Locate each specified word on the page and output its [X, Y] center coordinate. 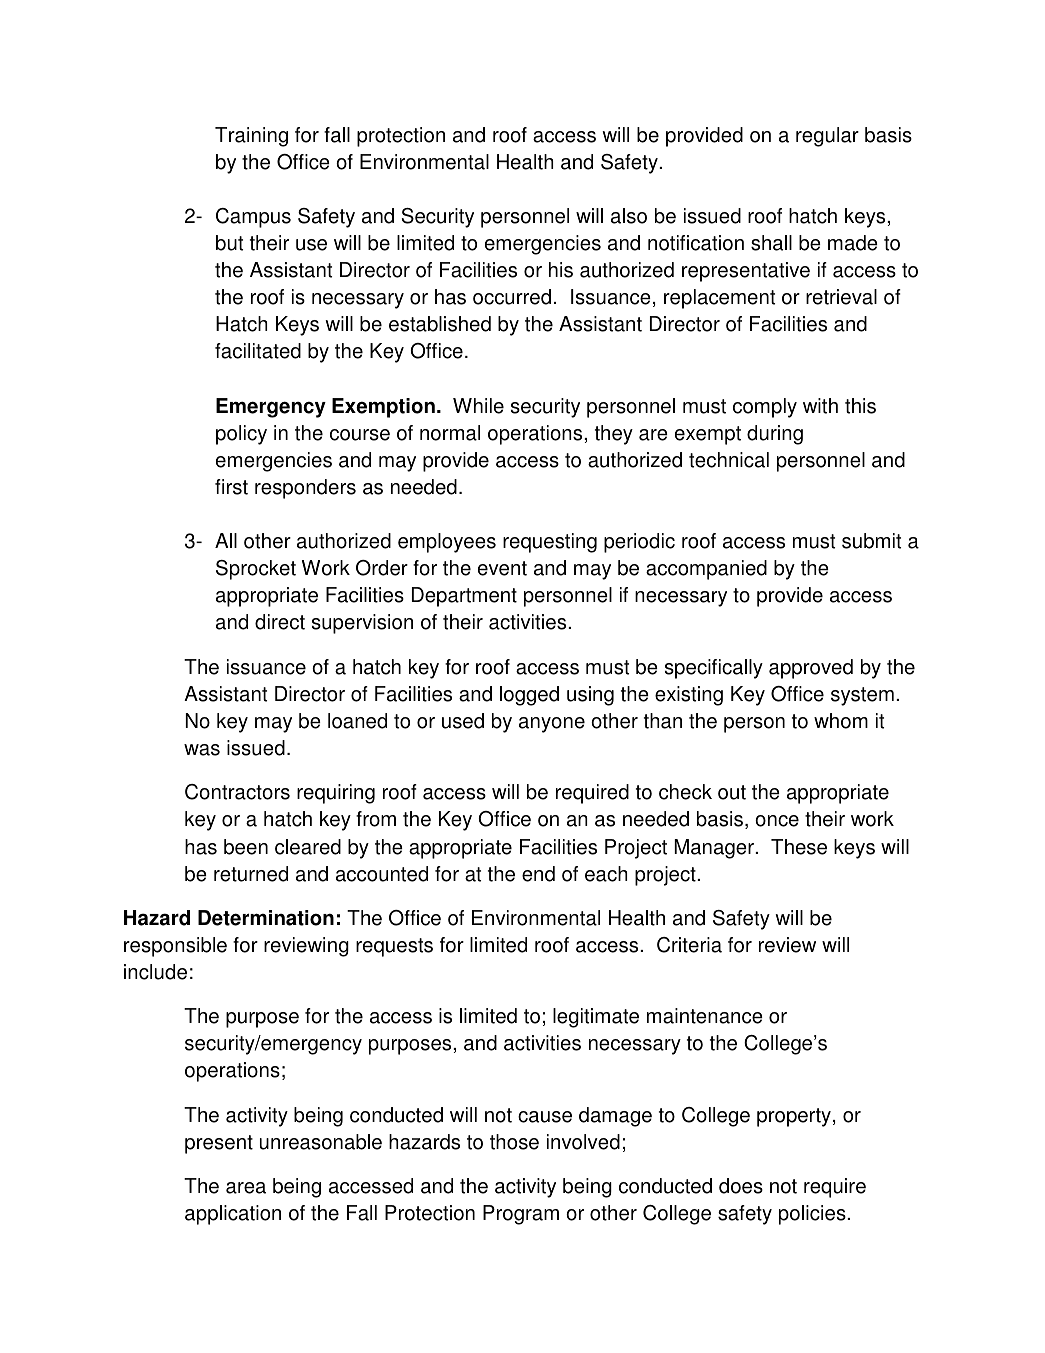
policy [241, 435]
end [538, 874]
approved [811, 669]
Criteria [689, 945]
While [478, 406]
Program [521, 1215]
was [202, 750]
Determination [266, 918]
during [775, 435]
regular [827, 137]
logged [529, 696]
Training [251, 137]
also [629, 216]
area [246, 1188]
